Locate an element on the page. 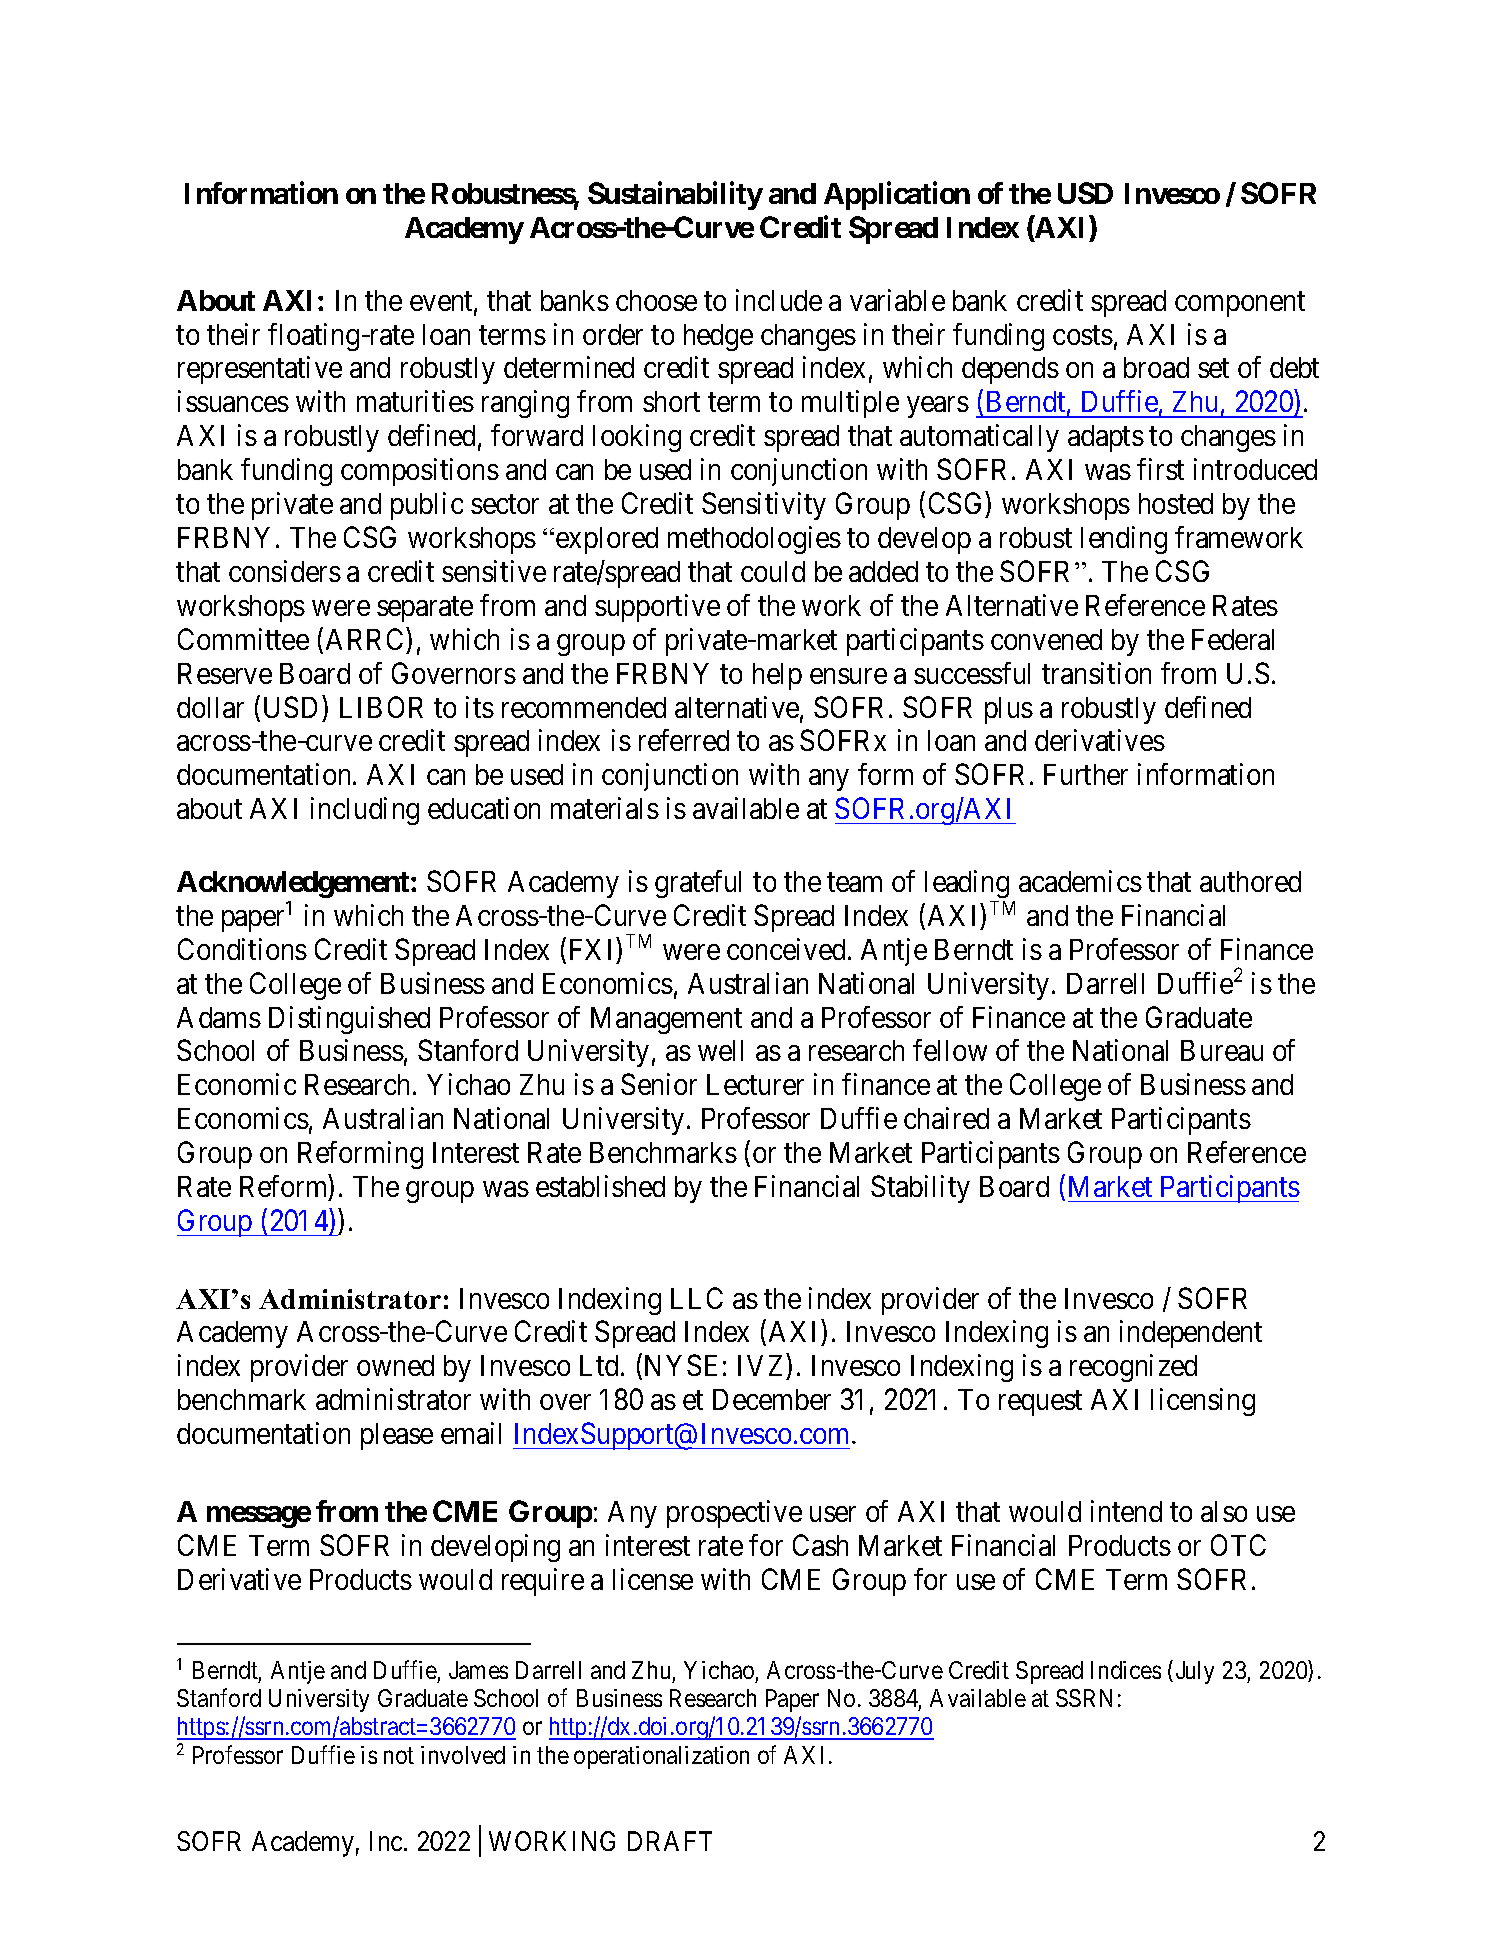 The height and width of the page is (1946, 1503). academics is located at coordinates (1080, 881).
